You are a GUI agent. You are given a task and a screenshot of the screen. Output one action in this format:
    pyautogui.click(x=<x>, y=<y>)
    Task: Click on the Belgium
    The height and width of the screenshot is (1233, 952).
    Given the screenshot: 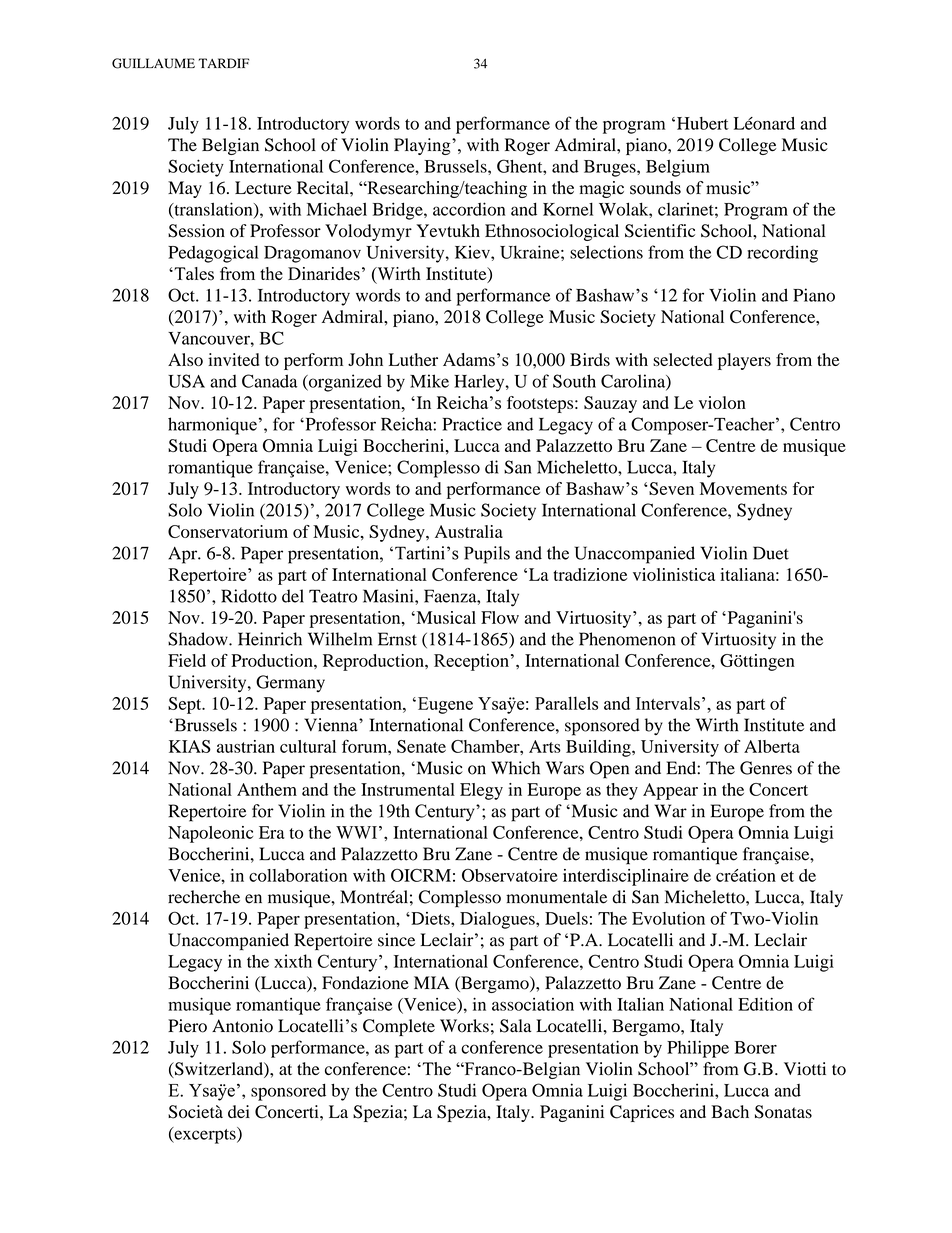 What is the action you would take?
    pyautogui.click(x=678, y=168)
